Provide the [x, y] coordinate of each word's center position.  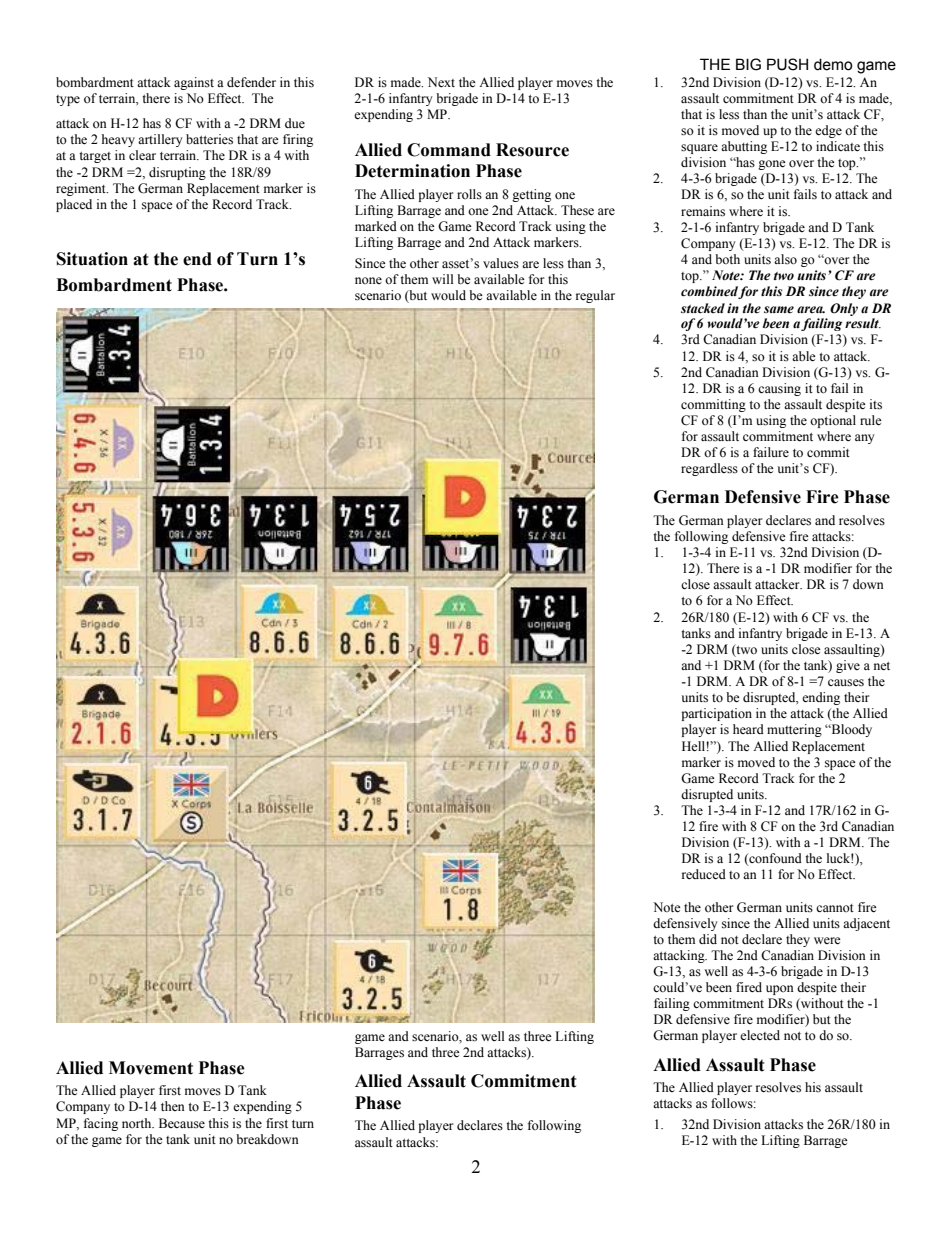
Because [182, 1123]
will [443, 279]
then [173, 1106]
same [779, 310]
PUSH [787, 64]
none [368, 280]
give [848, 666]
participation [716, 714]
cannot [835, 908]
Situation [92, 259]
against [194, 83]
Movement [151, 1068]
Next [441, 82]
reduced [704, 874]
